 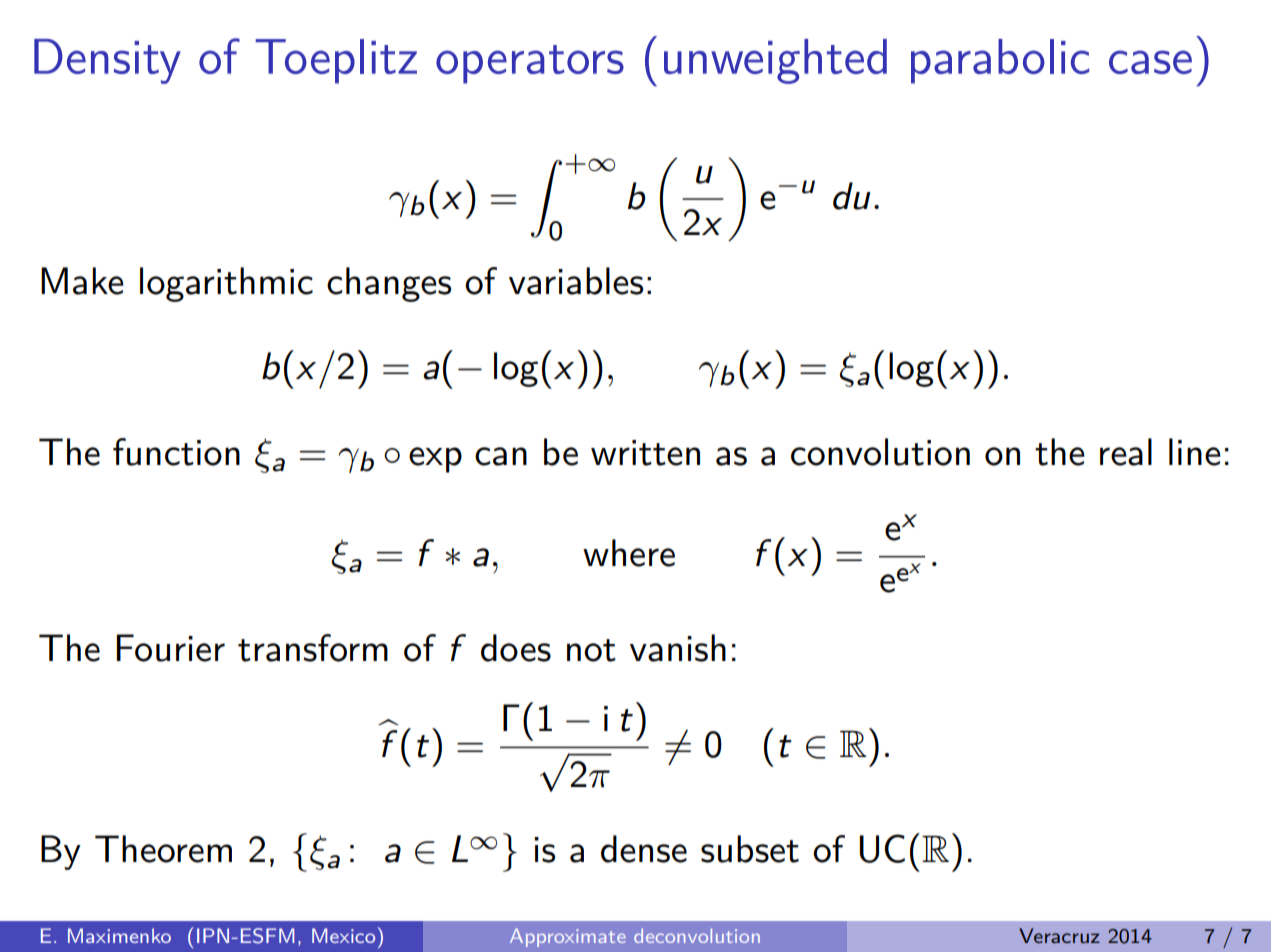 I want to click on Density, so click(x=107, y=61).
